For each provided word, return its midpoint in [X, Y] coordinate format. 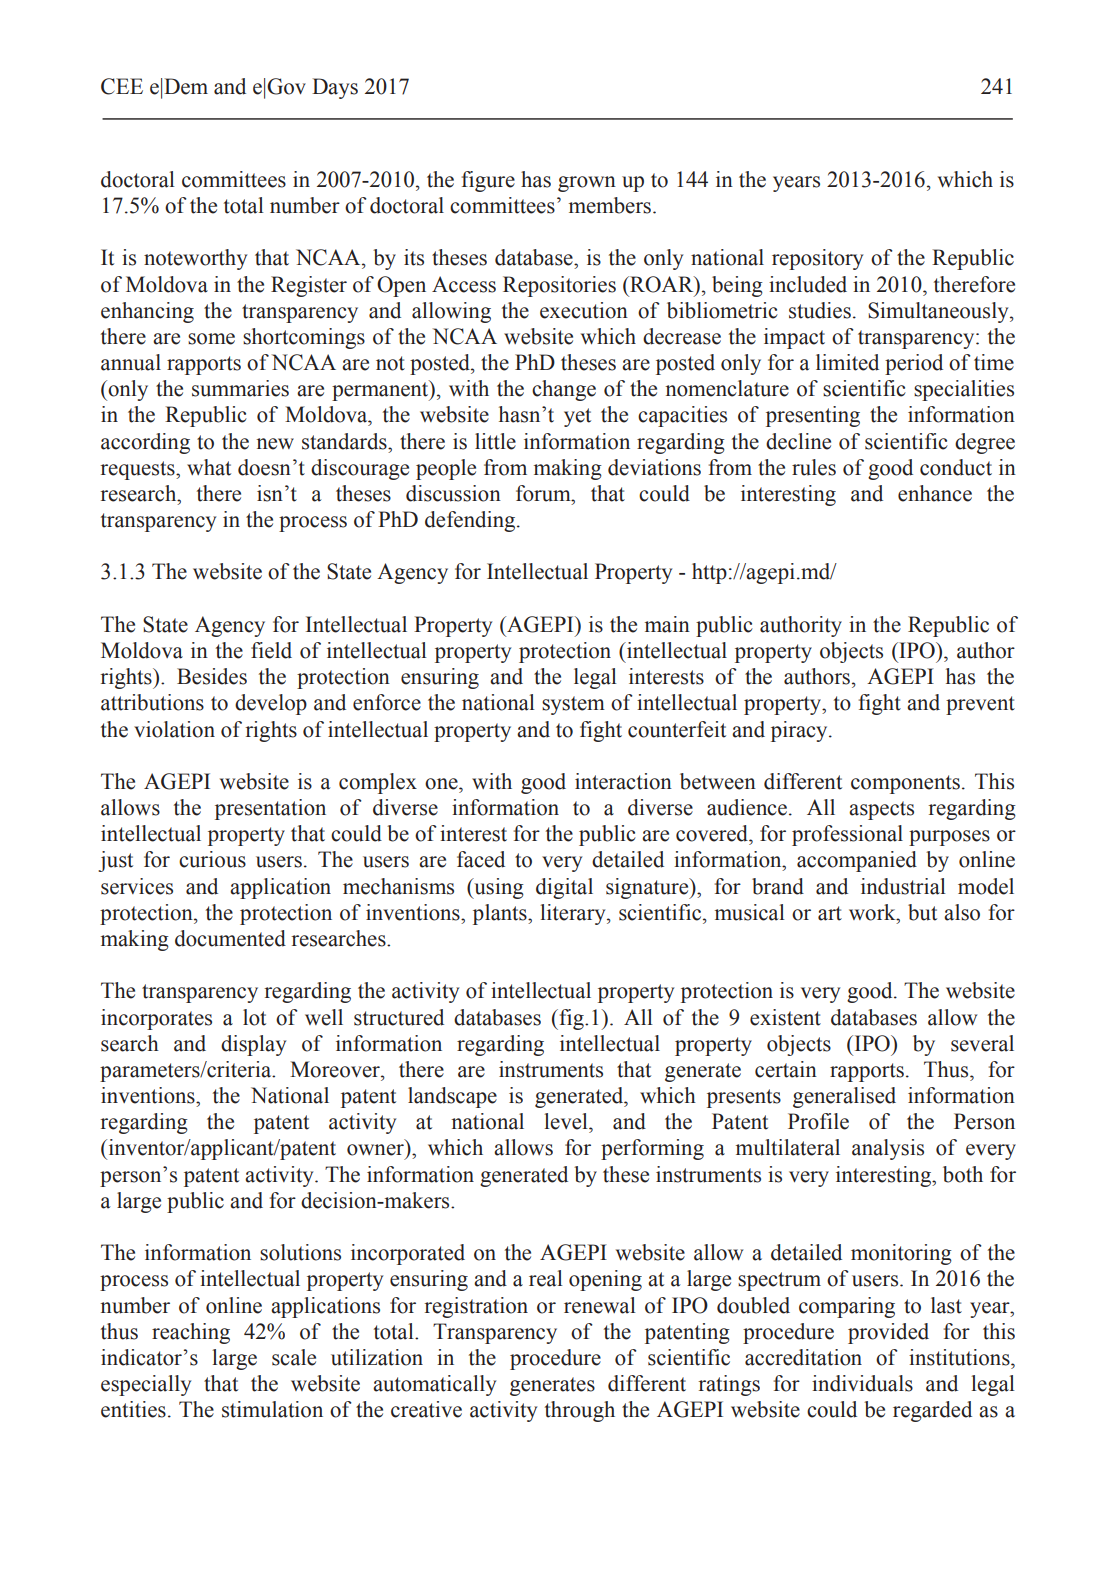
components [905, 784]
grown [587, 184]
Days [335, 88]
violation [174, 729]
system [573, 705]
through [580, 1411]
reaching [191, 1333]
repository [817, 259]
